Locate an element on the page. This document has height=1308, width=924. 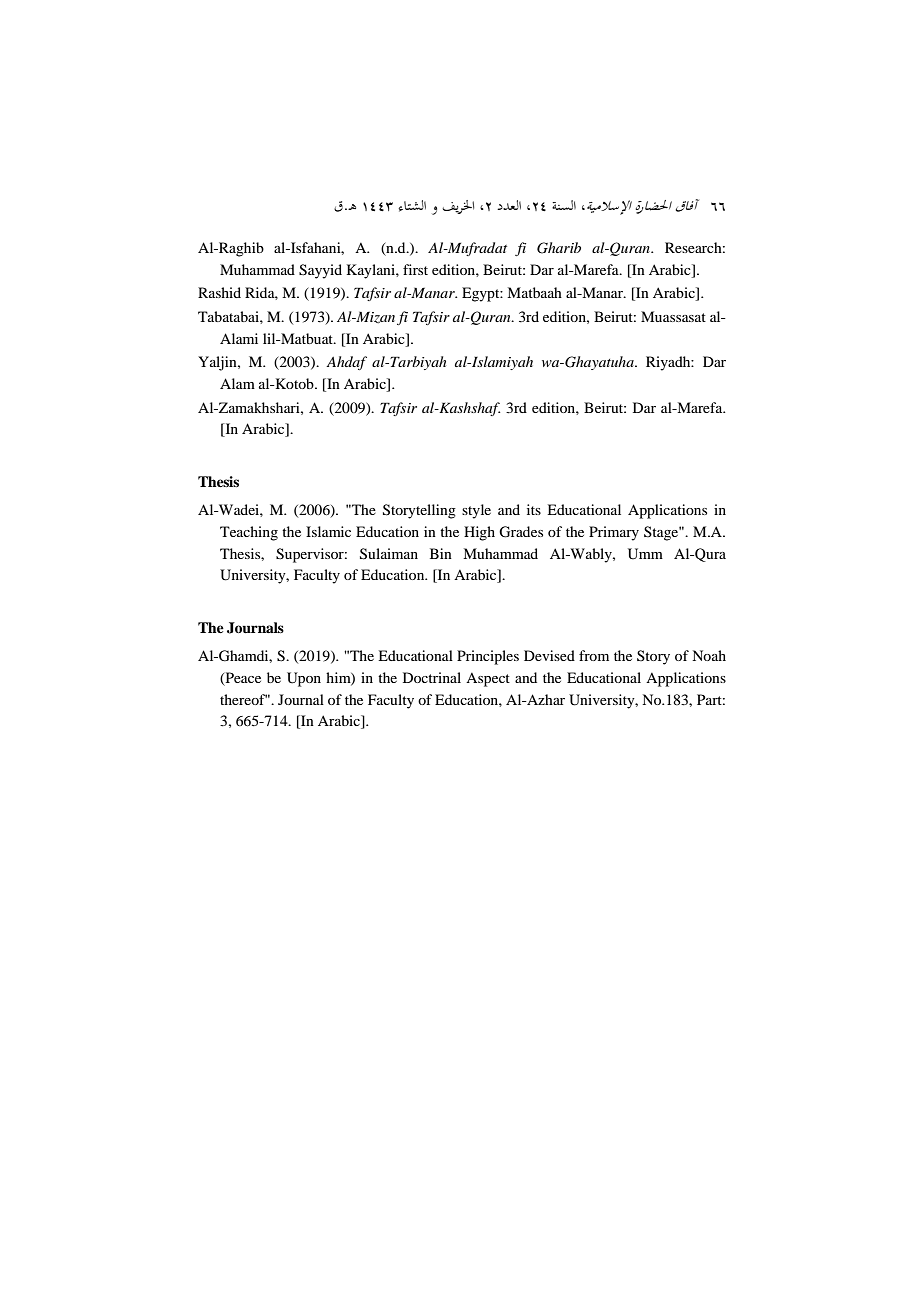
Teaching is located at coordinates (249, 533).
